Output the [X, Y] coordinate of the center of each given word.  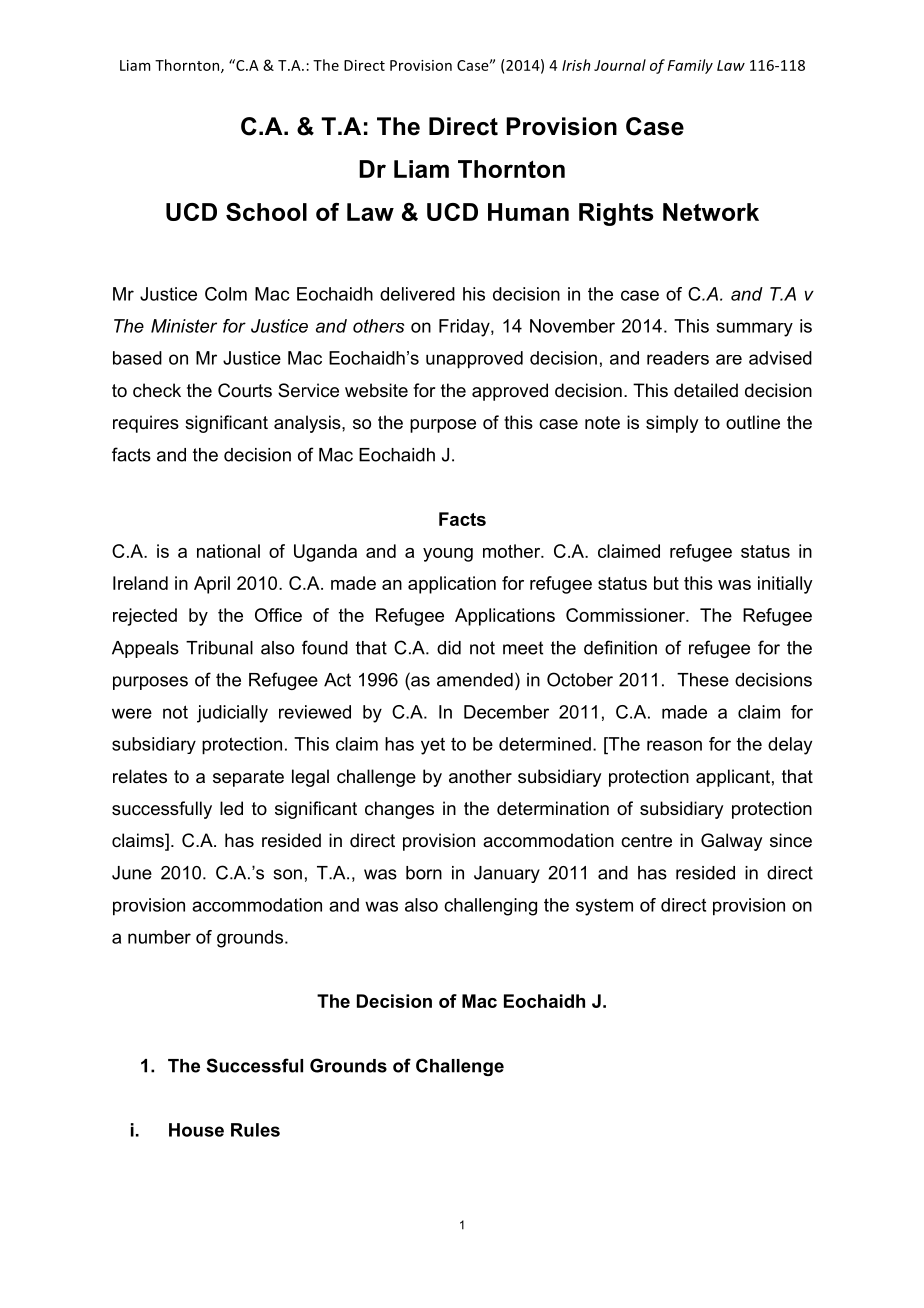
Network [711, 212]
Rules [255, 1130]
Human [528, 212]
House [196, 1130]
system [604, 907]
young [448, 555]
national [228, 551]
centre [646, 841]
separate [248, 778]
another [480, 776]
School [266, 212]
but [666, 583]
